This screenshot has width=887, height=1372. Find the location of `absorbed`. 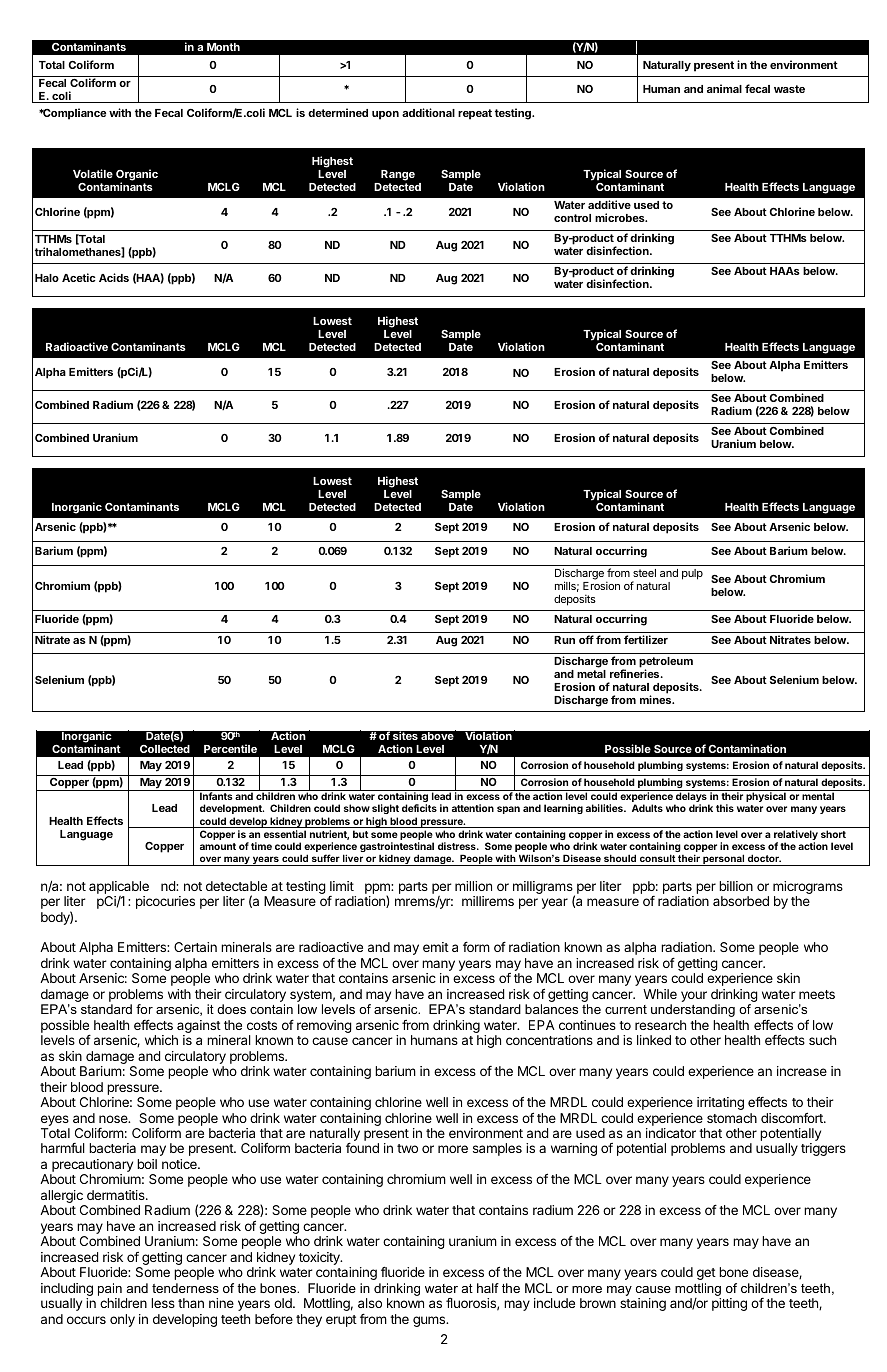

absorbed is located at coordinates (741, 901).
